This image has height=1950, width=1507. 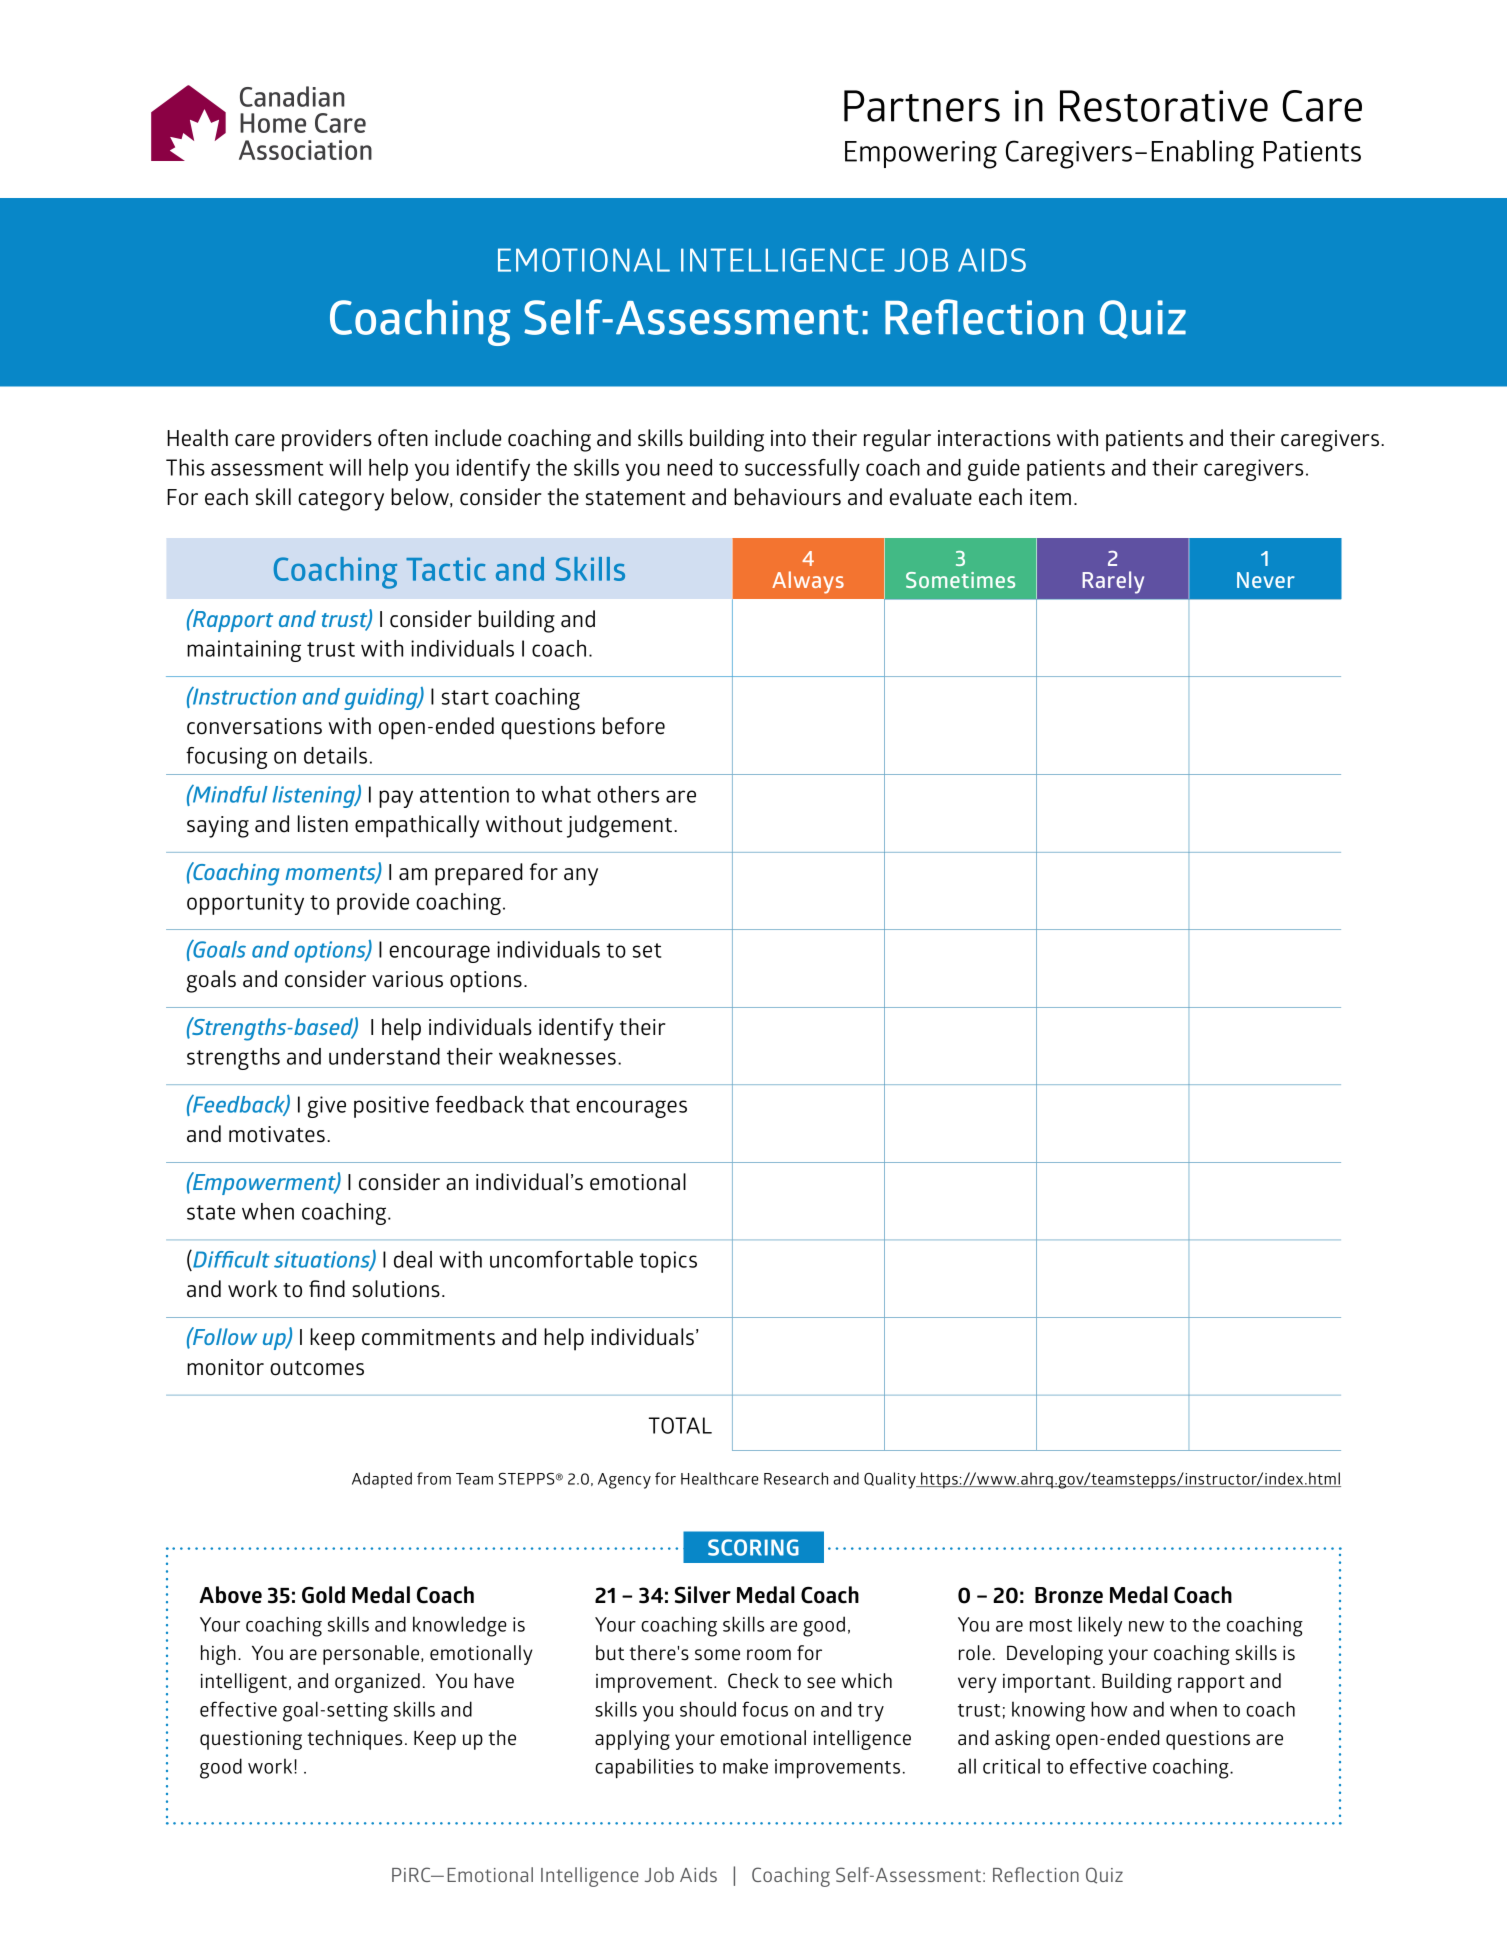 What do you see at coordinates (354, 1740) in the image?
I see `techniques` at bounding box center [354, 1740].
